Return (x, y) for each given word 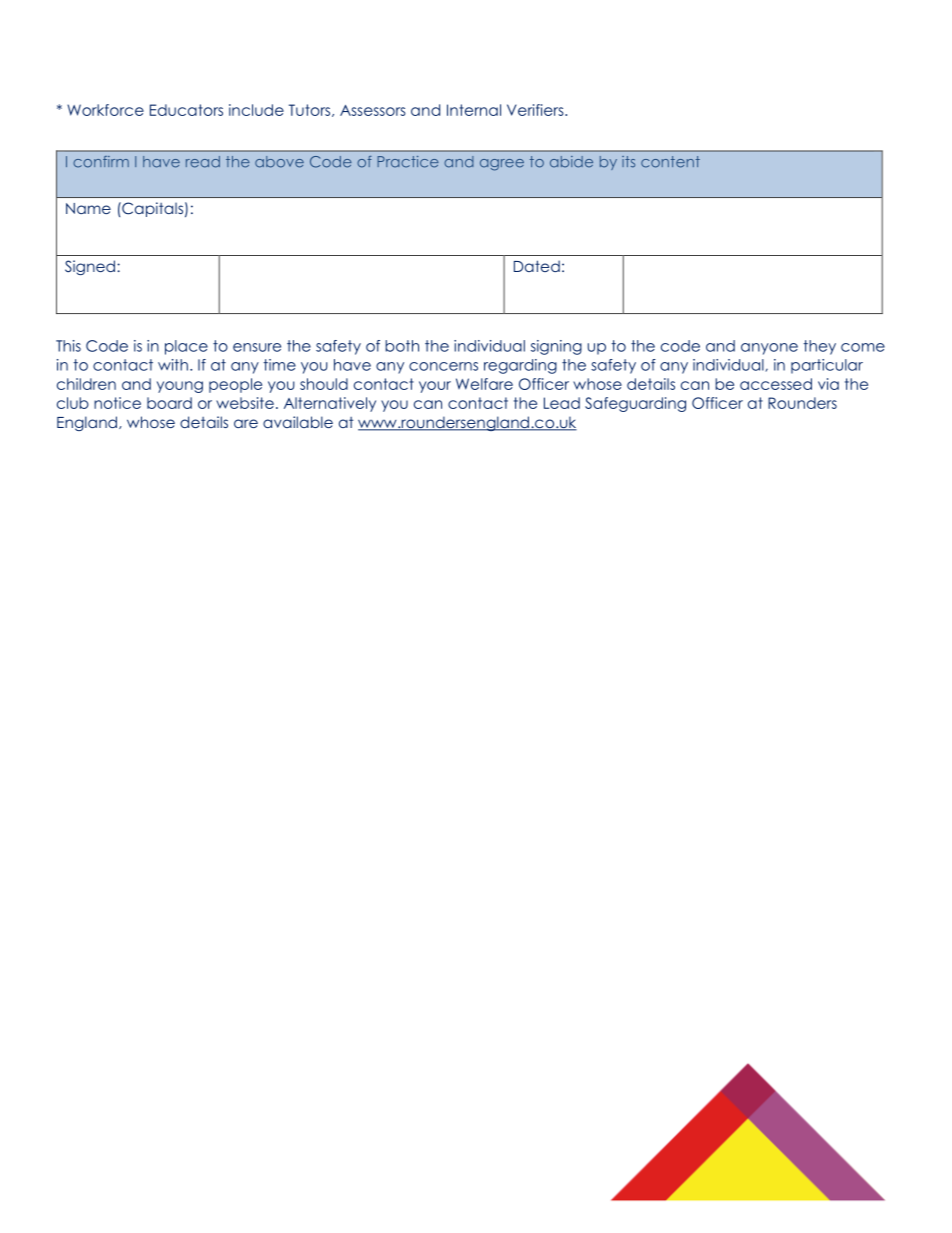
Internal (474, 110)
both (402, 346)
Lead (562, 403)
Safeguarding (635, 404)
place (186, 347)
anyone (769, 349)
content (670, 162)
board (169, 403)
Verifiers (536, 110)
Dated (537, 266)
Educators (186, 110)
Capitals (151, 209)
